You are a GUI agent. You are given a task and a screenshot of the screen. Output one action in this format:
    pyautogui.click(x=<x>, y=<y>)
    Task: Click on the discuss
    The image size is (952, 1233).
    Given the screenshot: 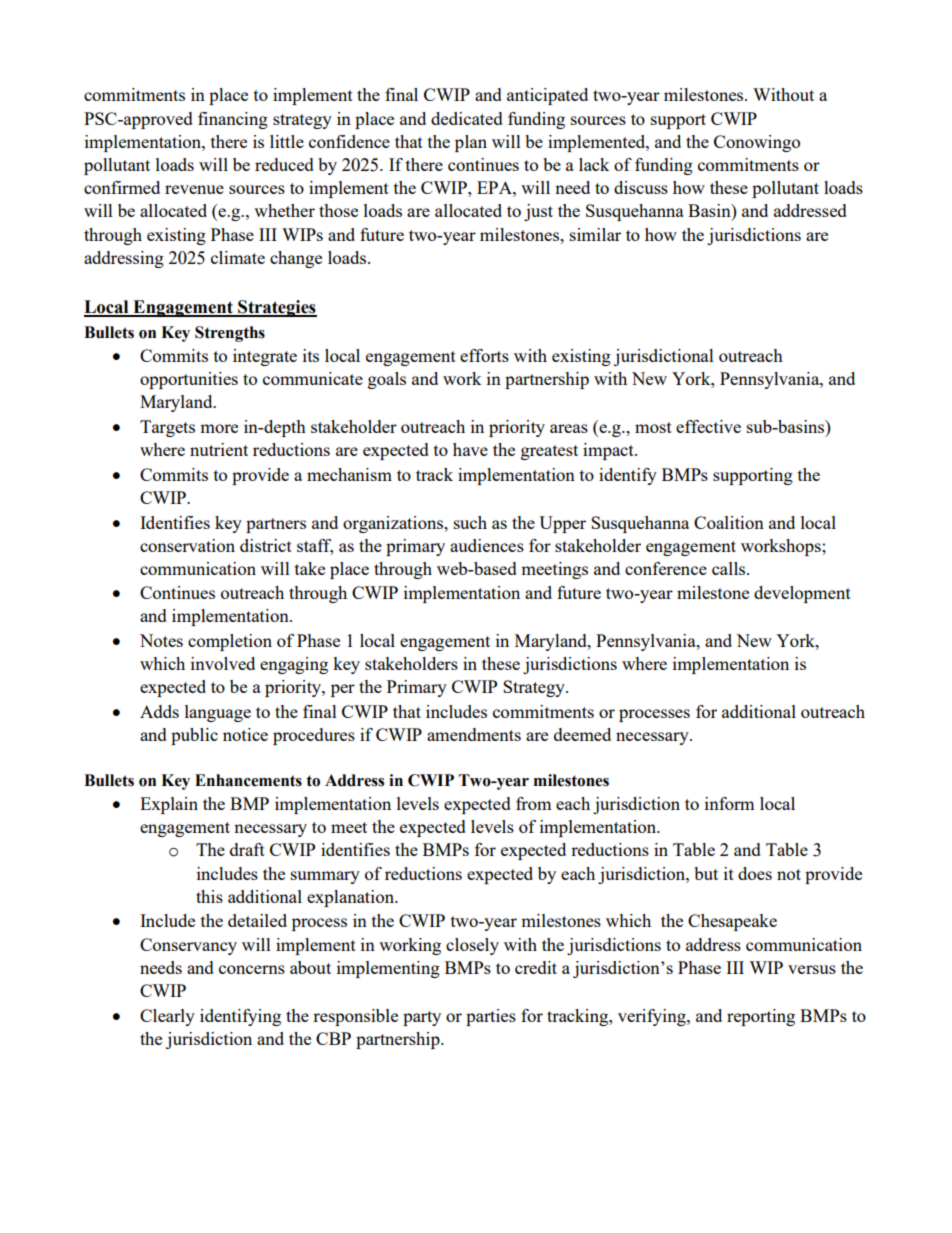 What is the action you would take?
    pyautogui.click(x=641, y=187)
